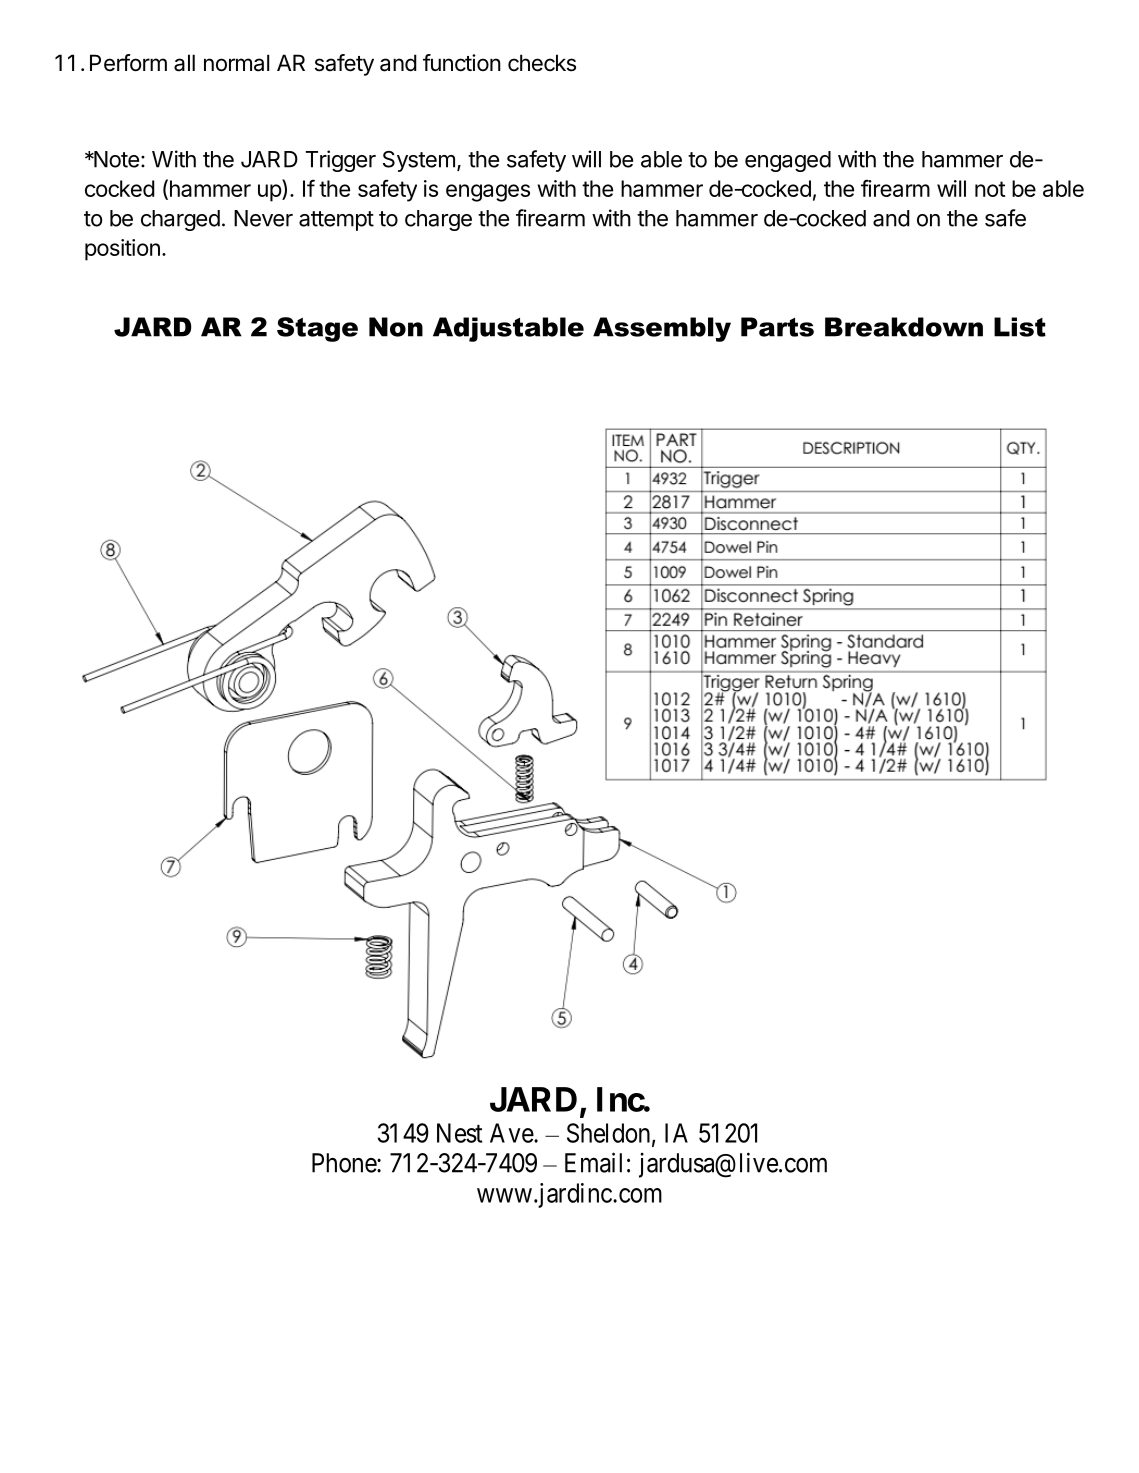 The image size is (1139, 1473). Describe the element at coordinates (662, 329) in the screenshot. I see `Assembly` at that location.
